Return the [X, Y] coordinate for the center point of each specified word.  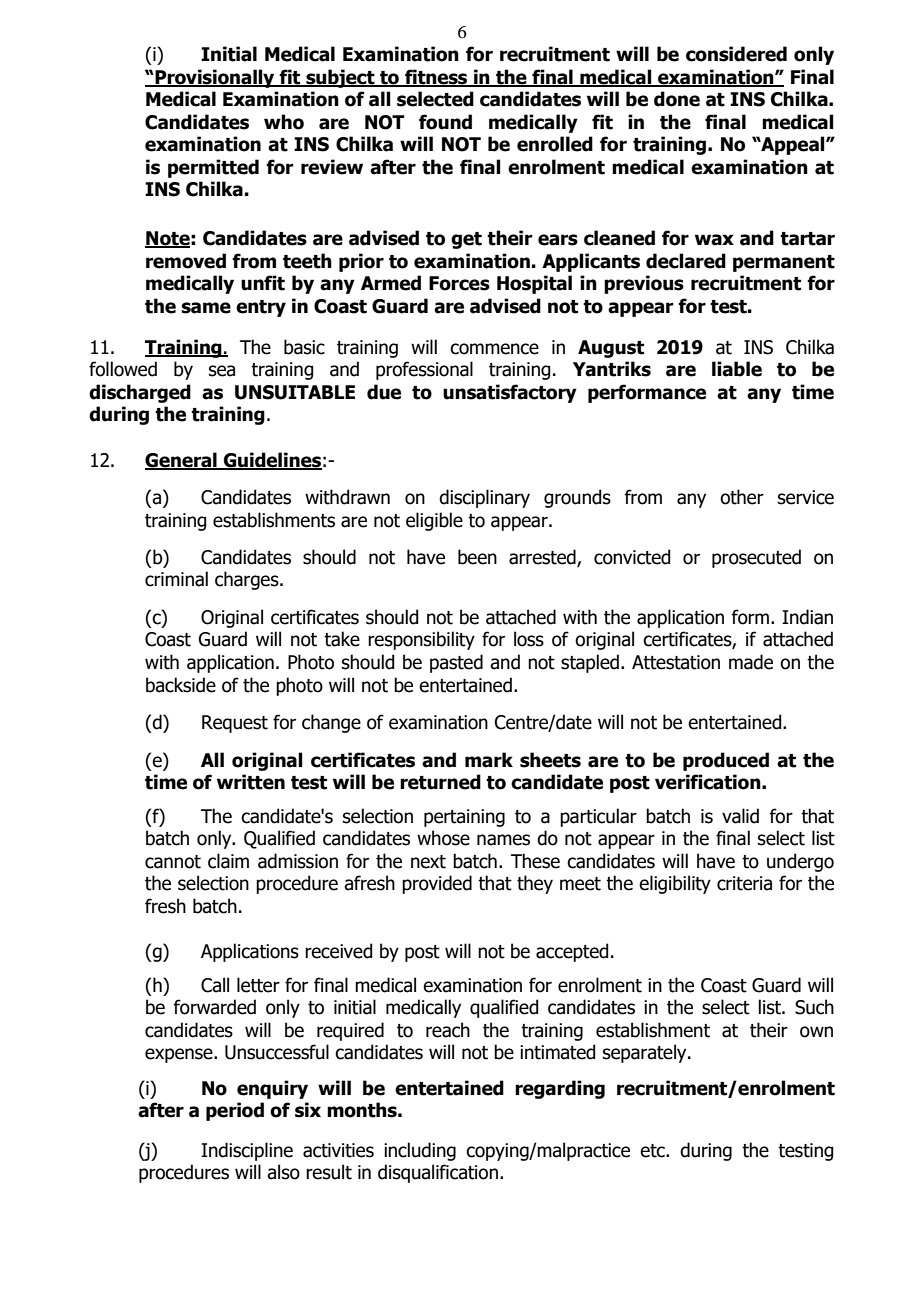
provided [437, 884]
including [420, 1151]
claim [228, 861]
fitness [436, 78]
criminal [176, 579]
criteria [744, 883]
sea [222, 371]
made [751, 662]
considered [736, 54]
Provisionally [215, 78]
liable [737, 369]
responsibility [421, 640]
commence [494, 349]
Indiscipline [247, 1151]
